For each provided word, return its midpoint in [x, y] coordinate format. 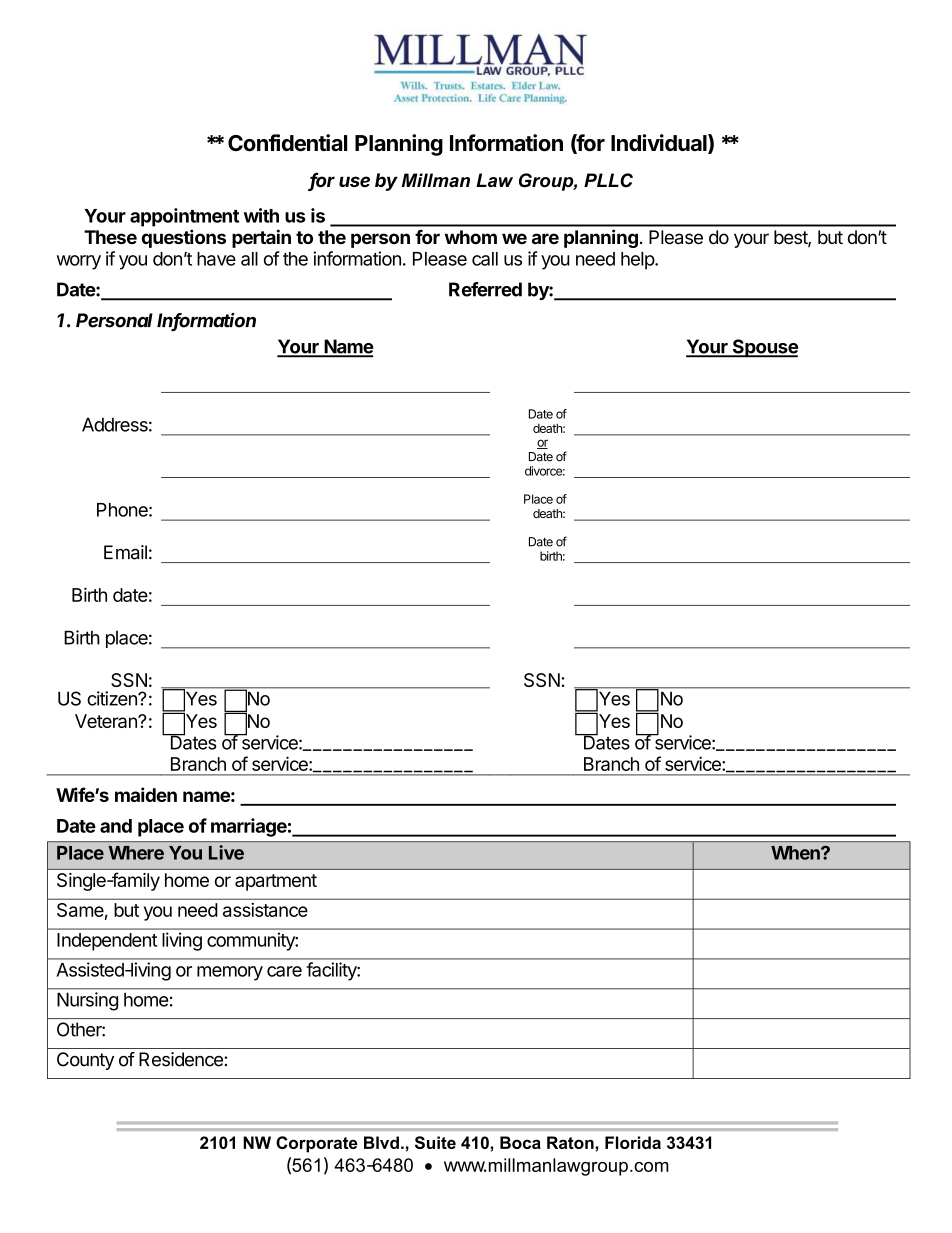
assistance [265, 909]
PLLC [608, 180]
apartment [276, 882]
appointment [184, 217]
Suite [435, 1142]
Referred [485, 289]
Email [125, 552]
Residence [182, 1059]
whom [471, 237]
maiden [146, 794]
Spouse [764, 348]
